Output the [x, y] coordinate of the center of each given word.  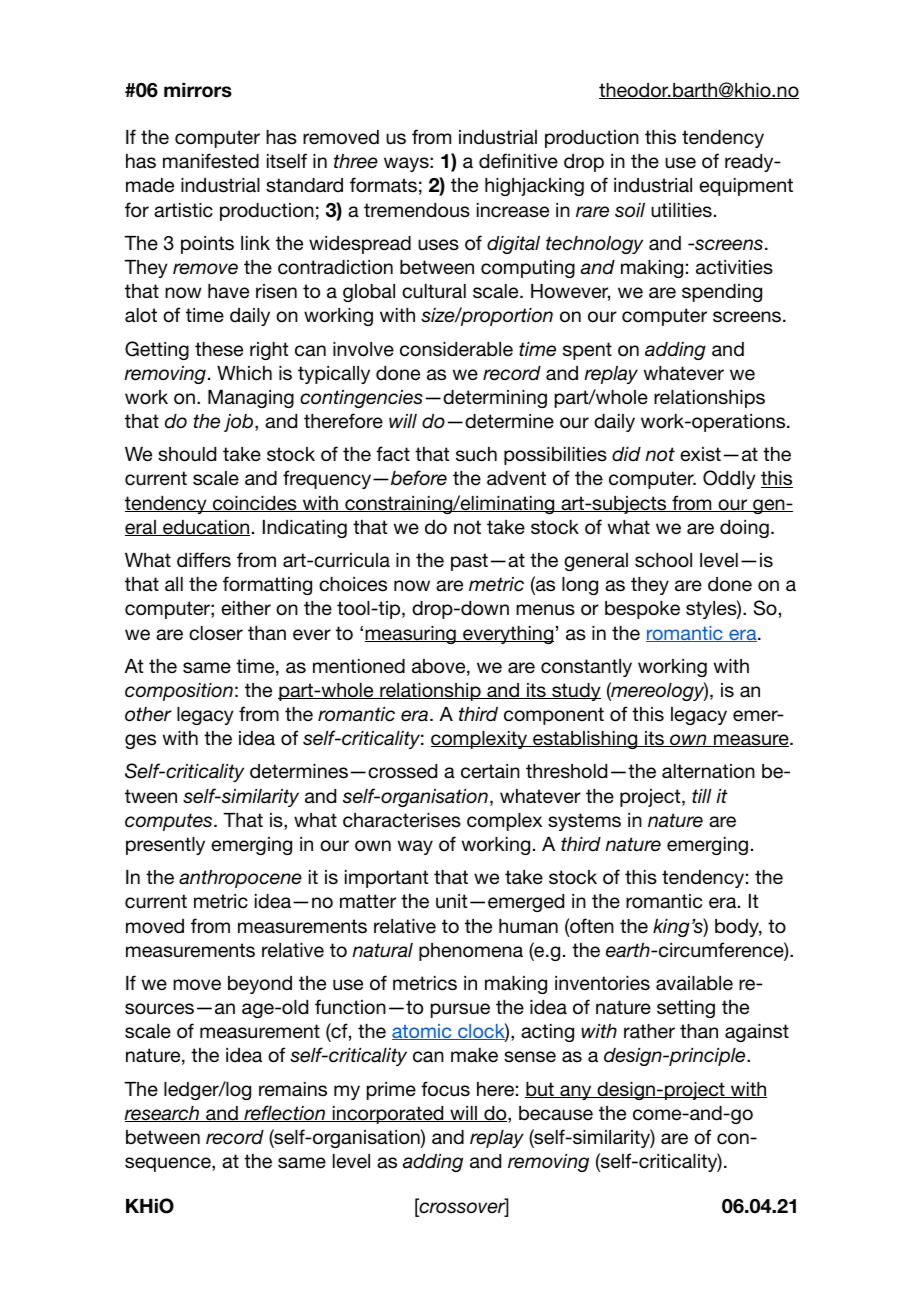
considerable [456, 349]
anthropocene [240, 879]
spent [587, 351]
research [162, 1114]
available [694, 983]
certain [490, 771]
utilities [681, 210]
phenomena [471, 952]
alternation [708, 771]
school [663, 560]
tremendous [417, 210]
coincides [255, 504]
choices [353, 584]
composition [179, 692]
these [219, 349]
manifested [211, 161]
